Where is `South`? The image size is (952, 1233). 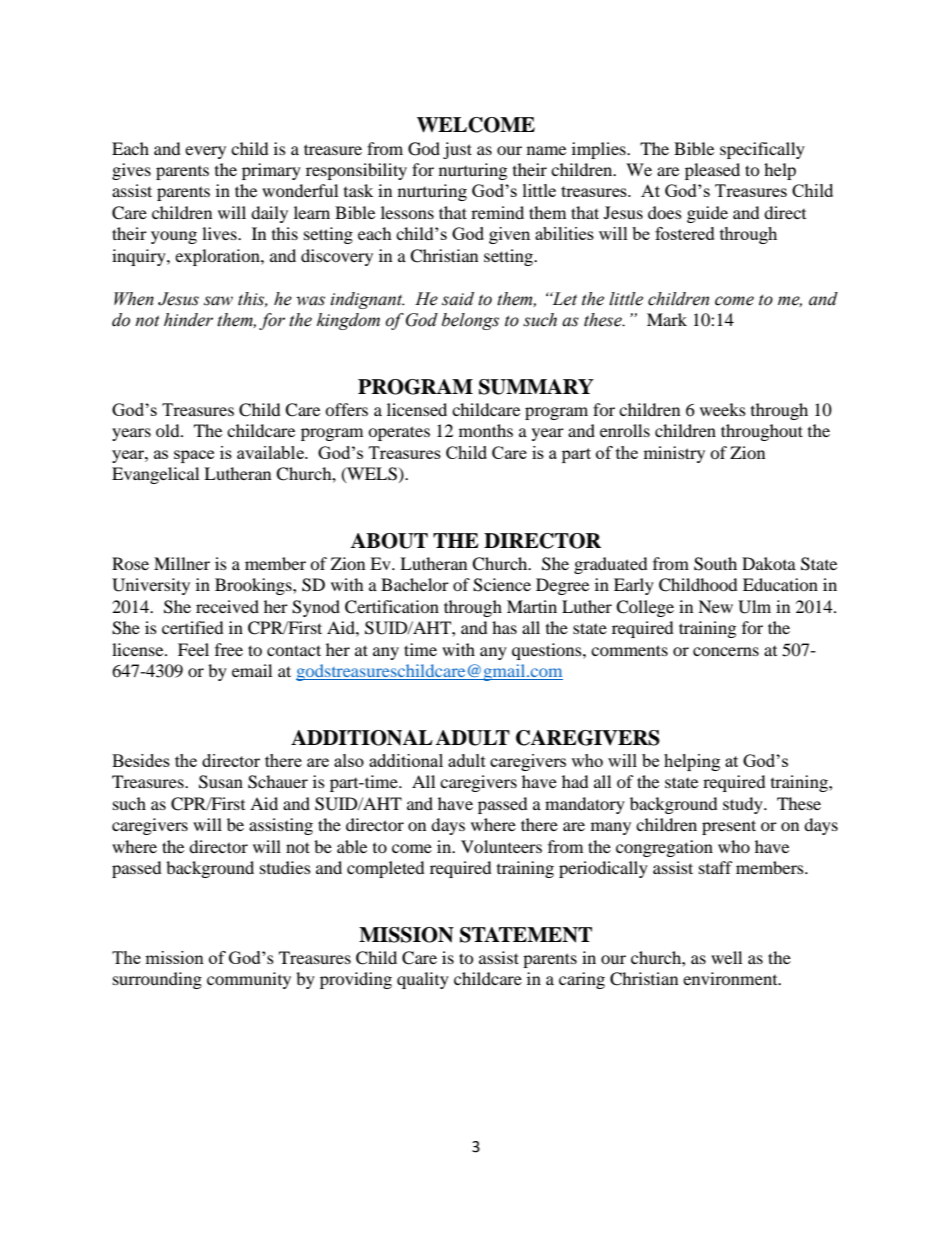 South is located at coordinates (715, 564).
